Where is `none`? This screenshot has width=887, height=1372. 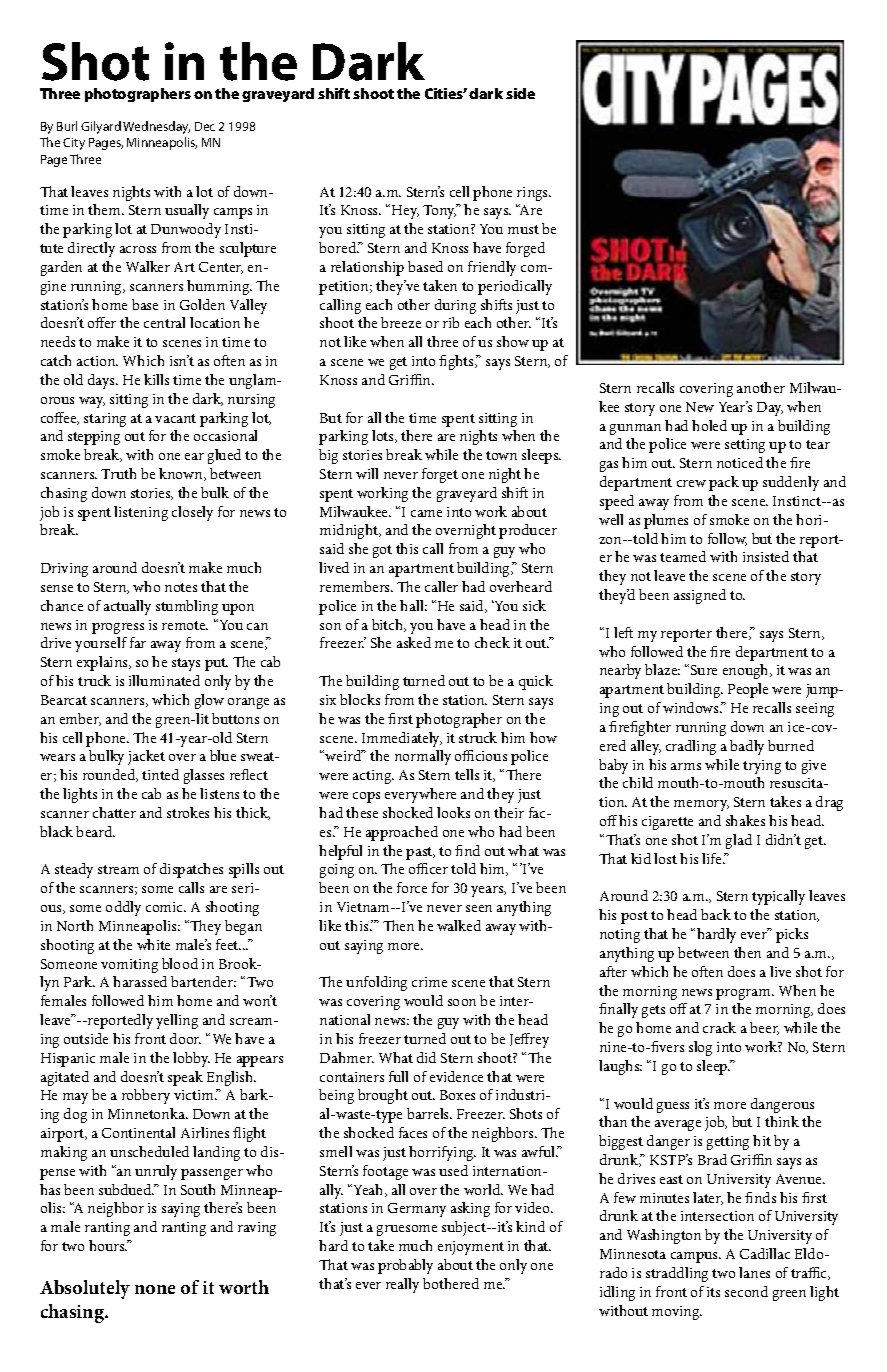
none is located at coordinates (155, 1289).
